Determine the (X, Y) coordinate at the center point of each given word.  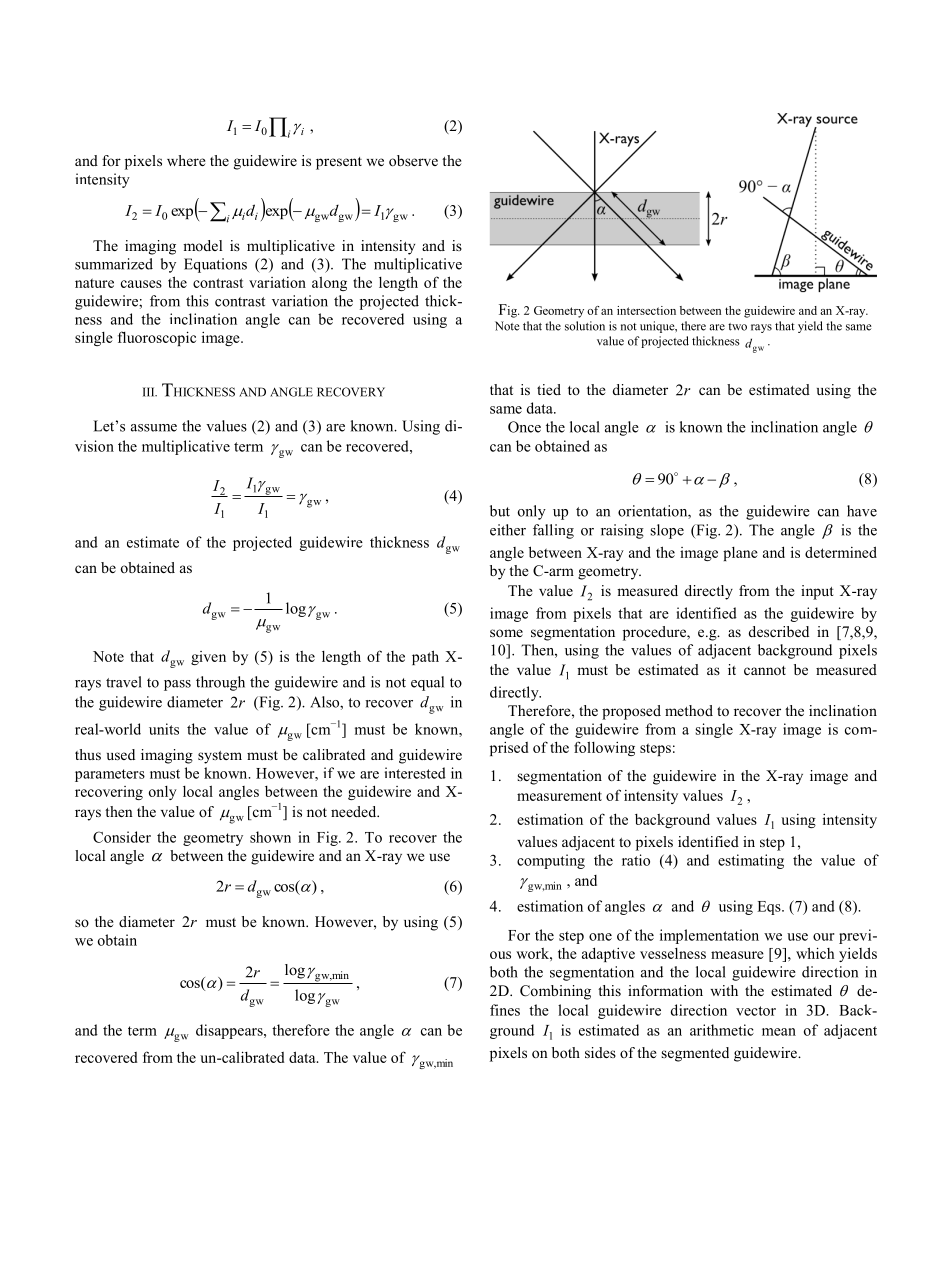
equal (427, 683)
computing (551, 861)
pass (177, 685)
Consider (122, 837)
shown (270, 837)
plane (740, 554)
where (186, 160)
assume (154, 428)
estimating (751, 861)
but (500, 511)
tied (549, 389)
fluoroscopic (157, 338)
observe (413, 160)
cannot (765, 670)
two (737, 327)
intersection (646, 310)
